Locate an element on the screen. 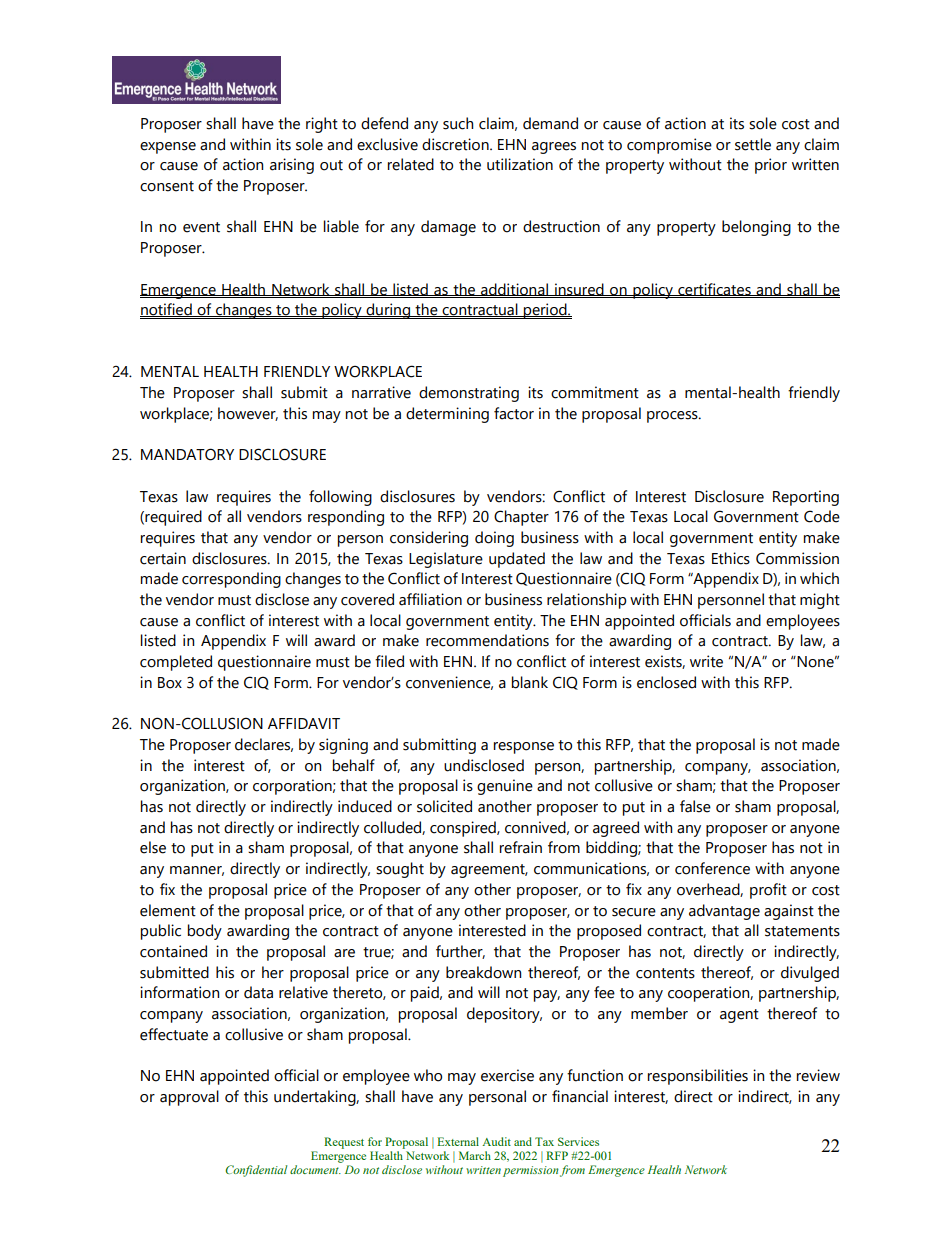 The width and height of the screenshot is (952, 1233). body is located at coordinates (205, 932).
